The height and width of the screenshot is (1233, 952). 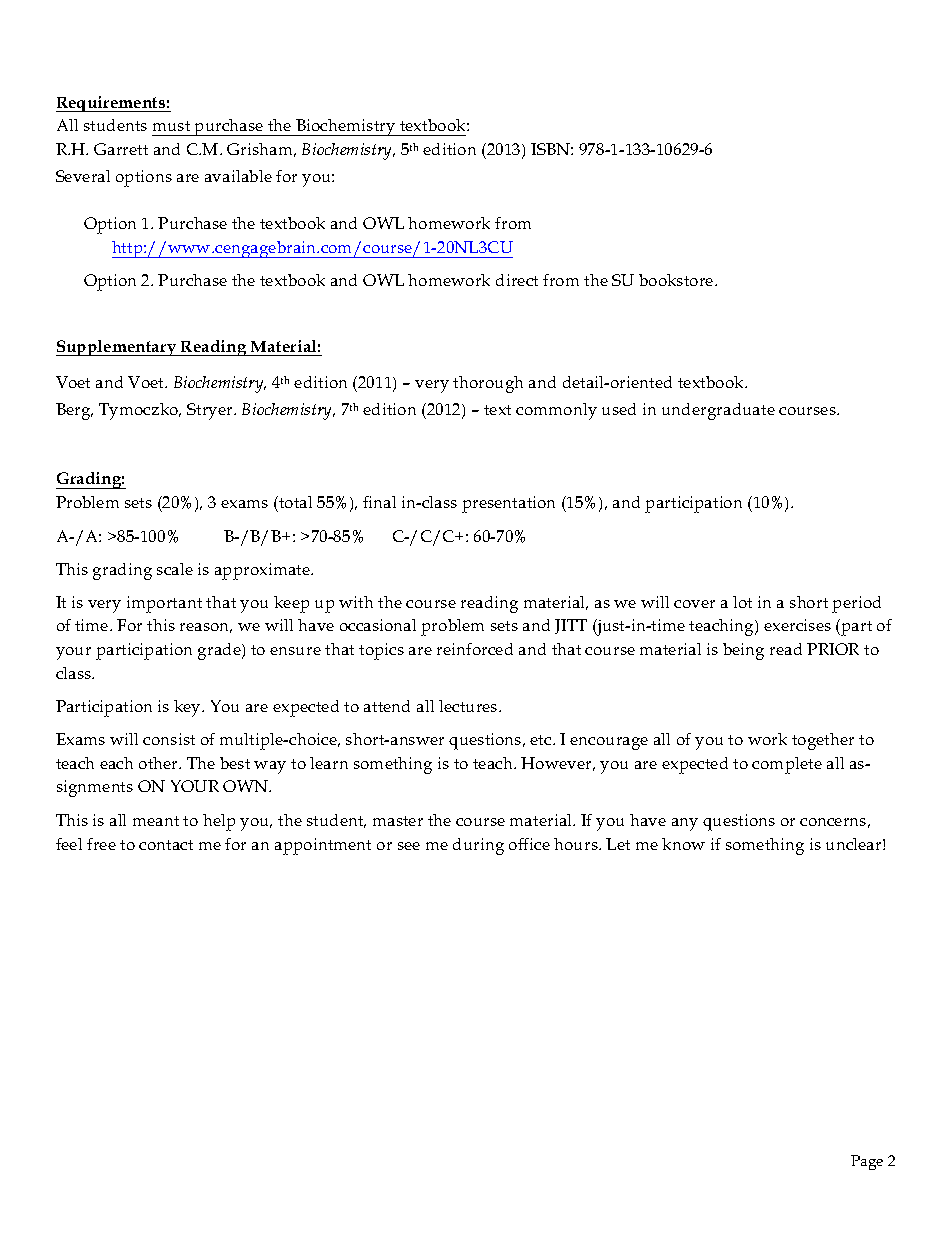 What do you see at coordinates (294, 504) in the screenshot?
I see `total` at bounding box center [294, 504].
